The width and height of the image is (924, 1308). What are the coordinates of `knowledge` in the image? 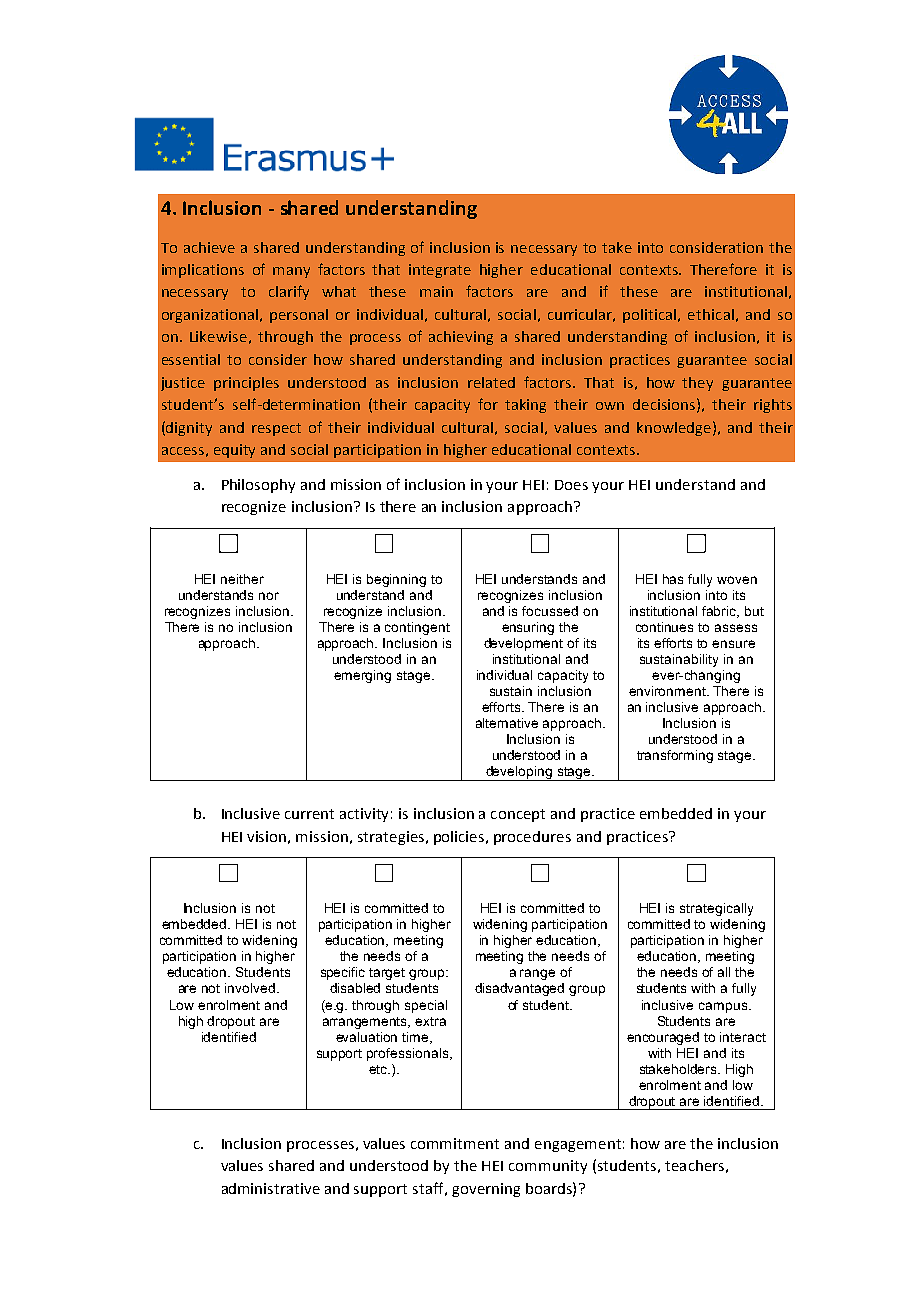 It's located at (674, 429).
